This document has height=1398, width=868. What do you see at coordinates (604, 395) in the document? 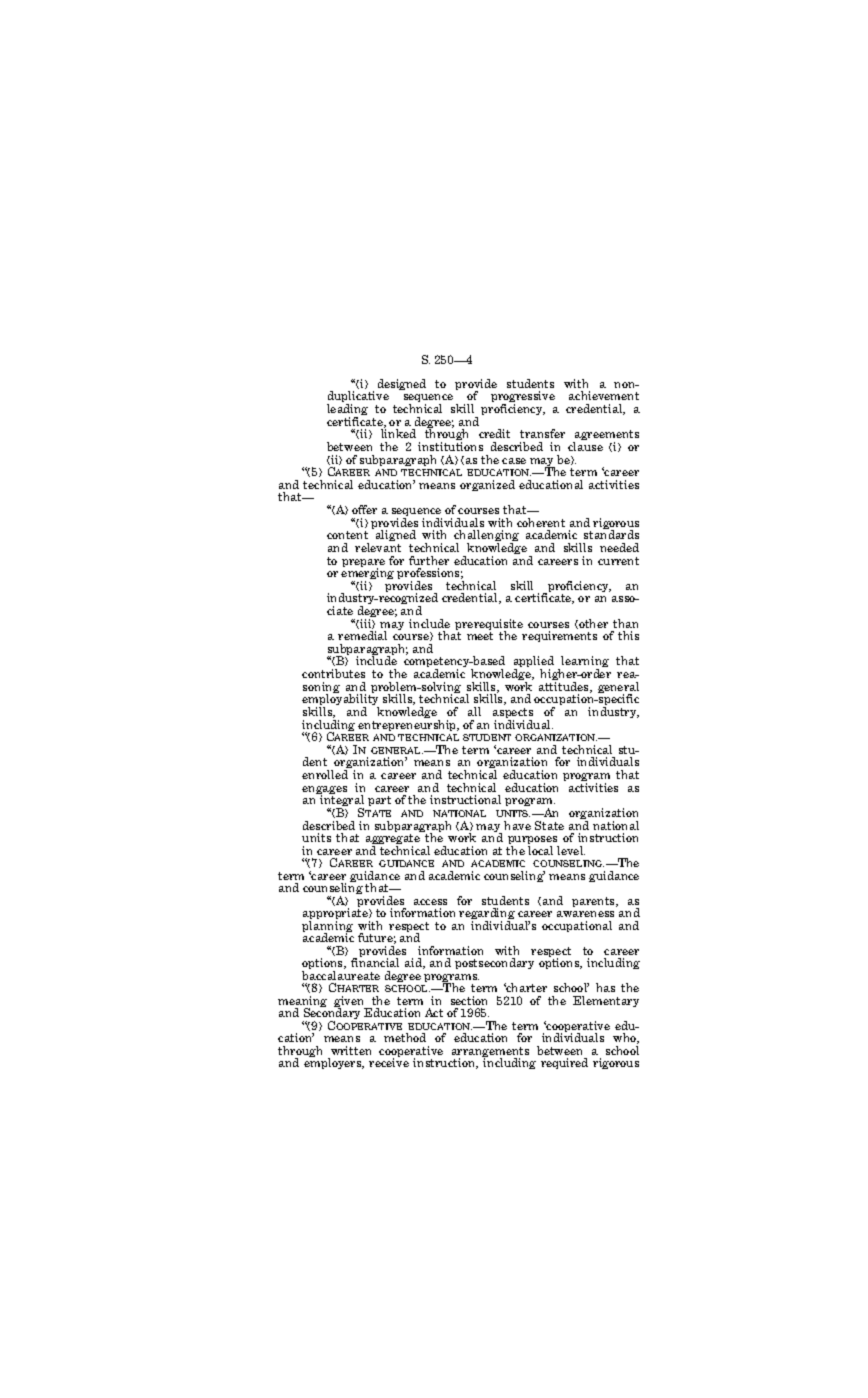
I see `achievement` at bounding box center [604, 395].
